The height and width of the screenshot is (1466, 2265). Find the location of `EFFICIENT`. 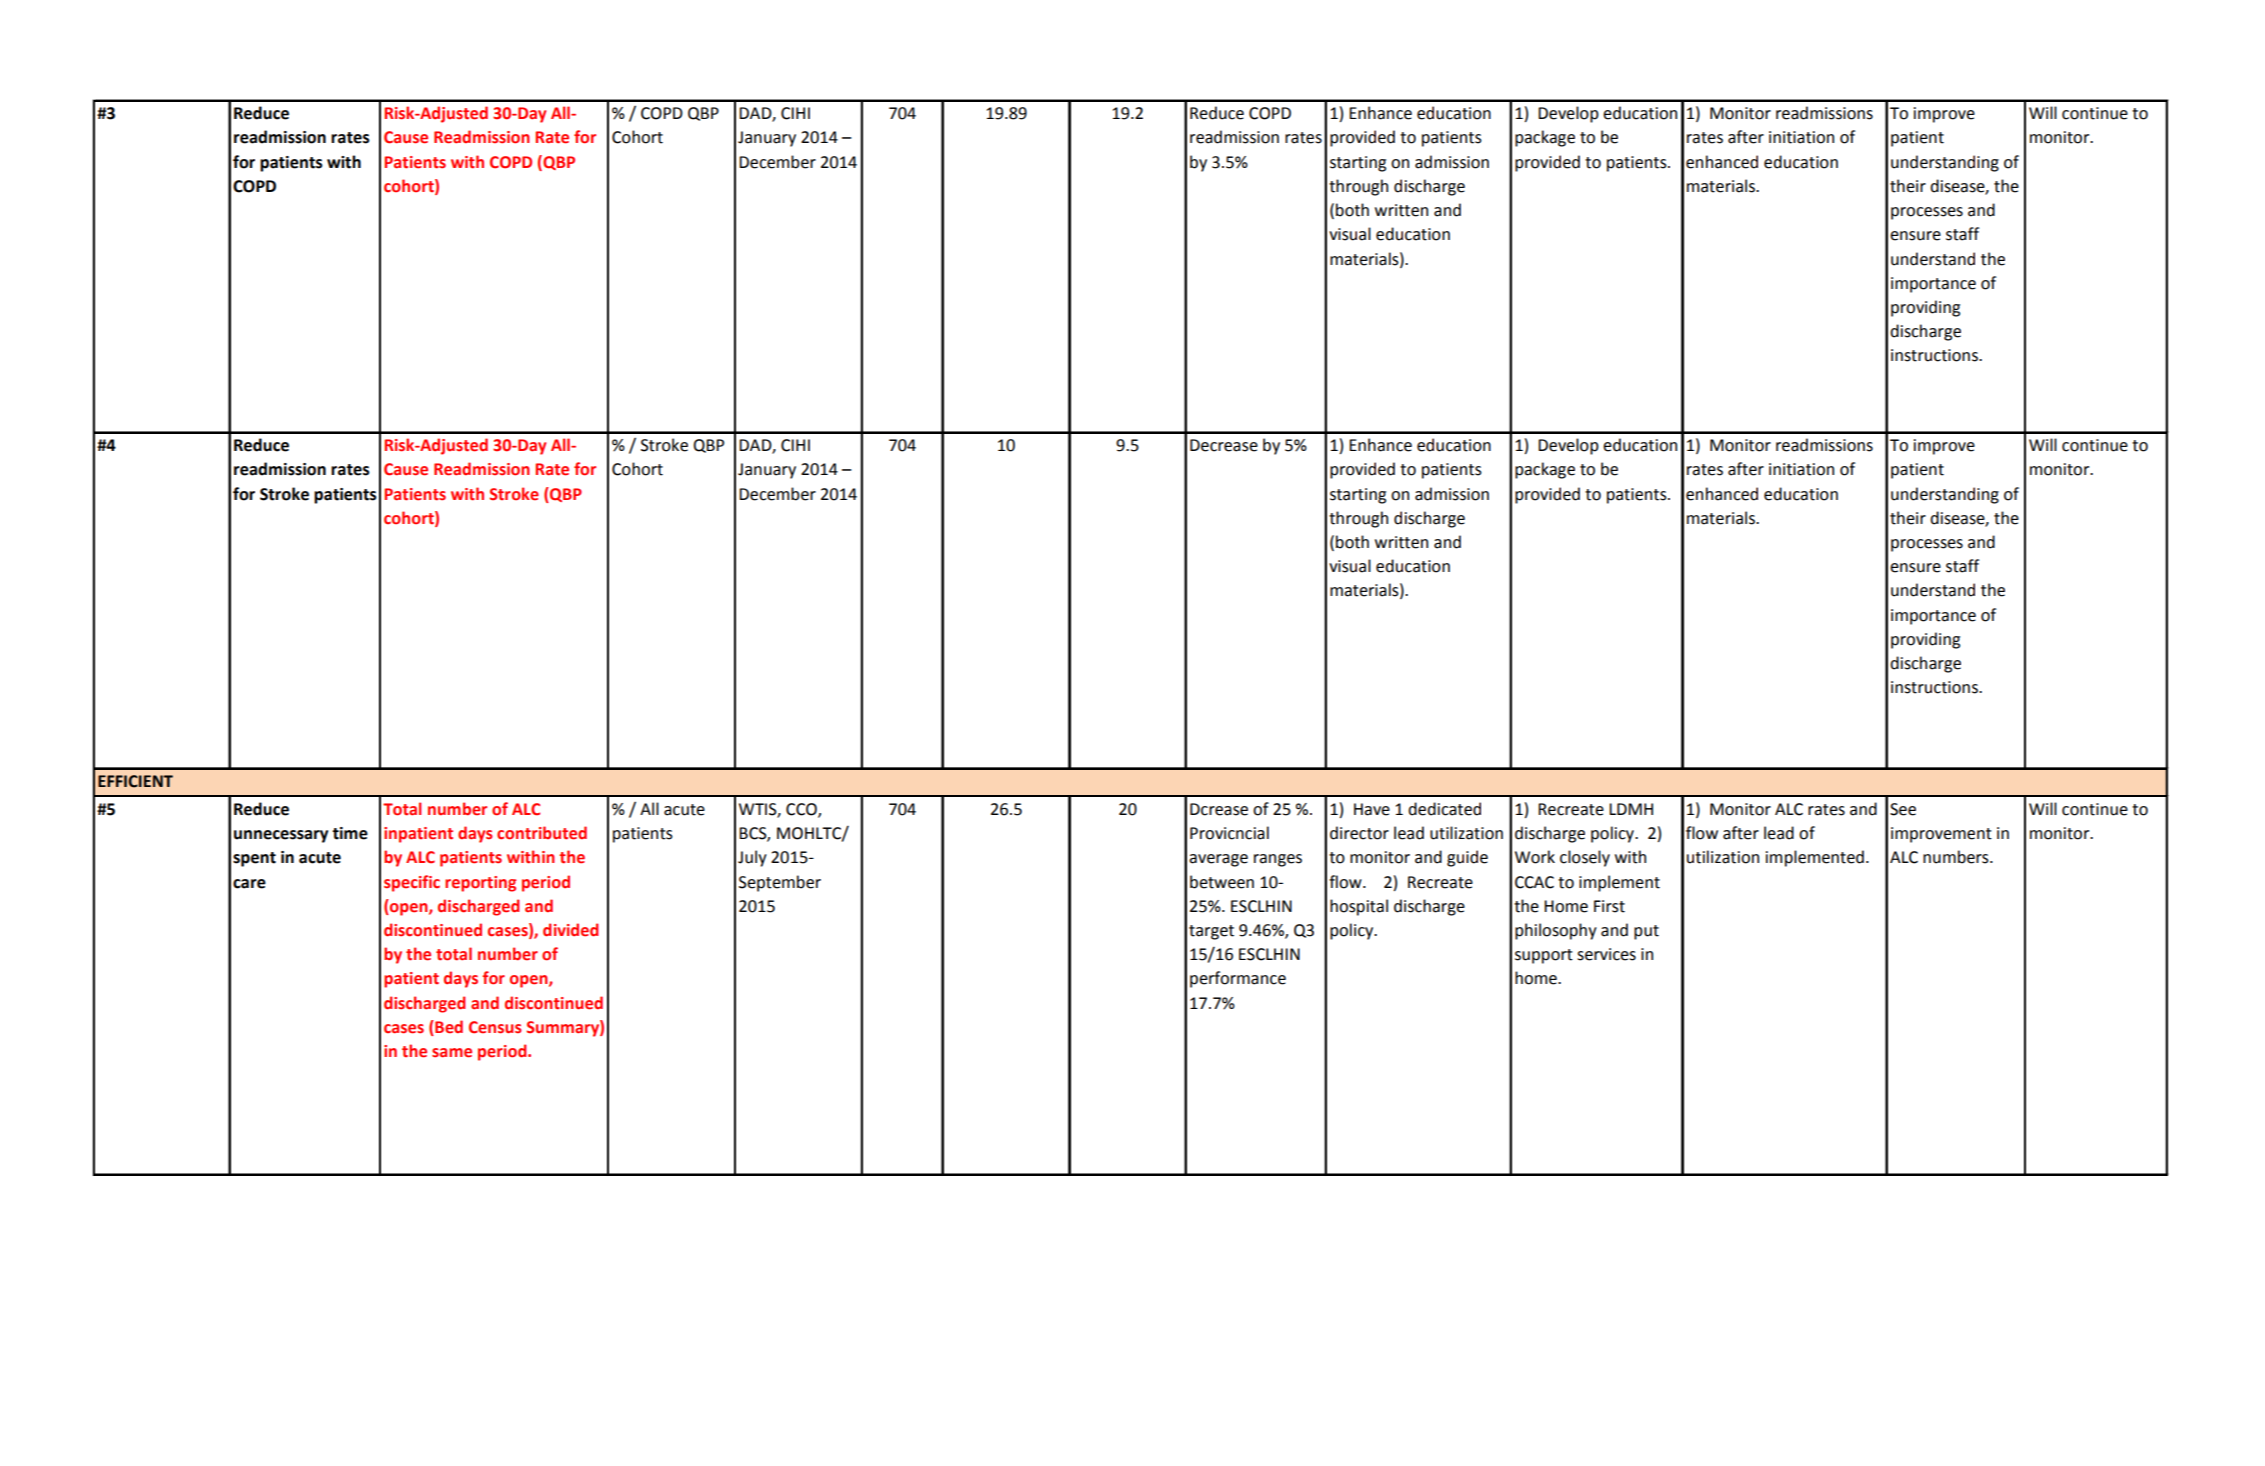

EFFICIENT is located at coordinates (135, 781).
